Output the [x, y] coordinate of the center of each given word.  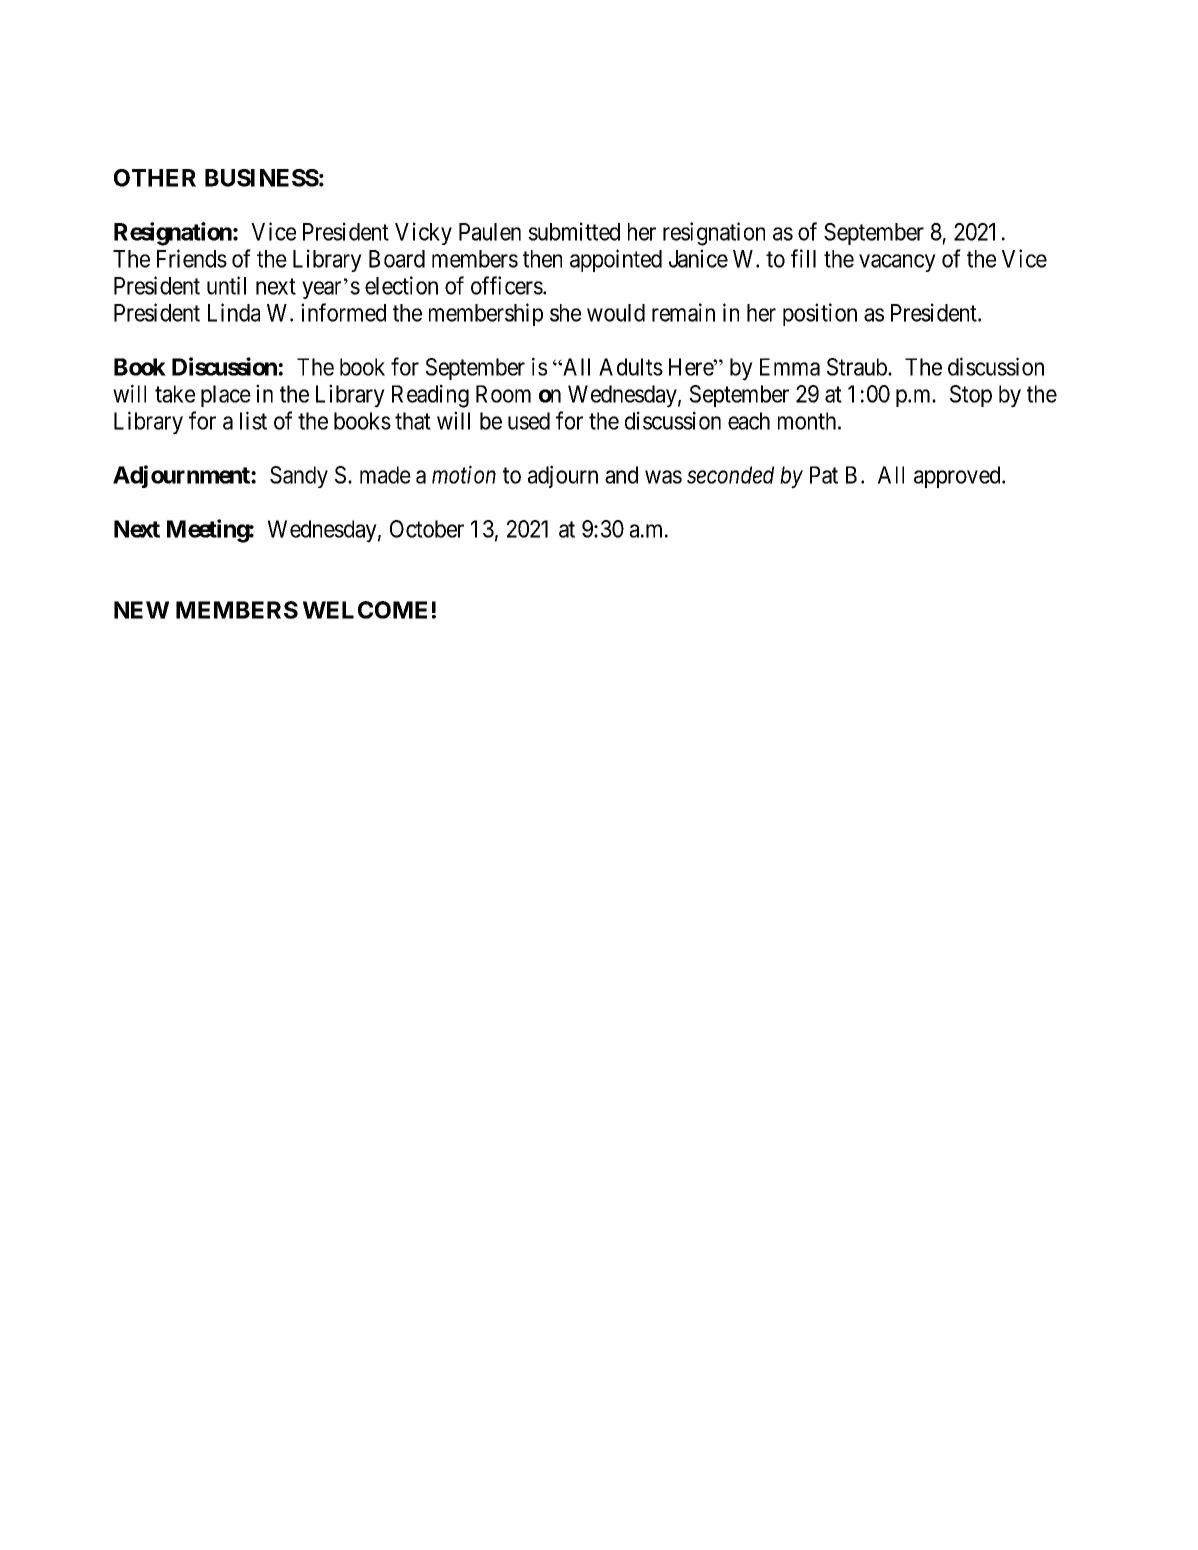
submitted [574, 231]
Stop [971, 396]
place [226, 396]
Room [503, 394]
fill [803, 258]
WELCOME [365, 610]
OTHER [155, 178]
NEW [141, 610]
